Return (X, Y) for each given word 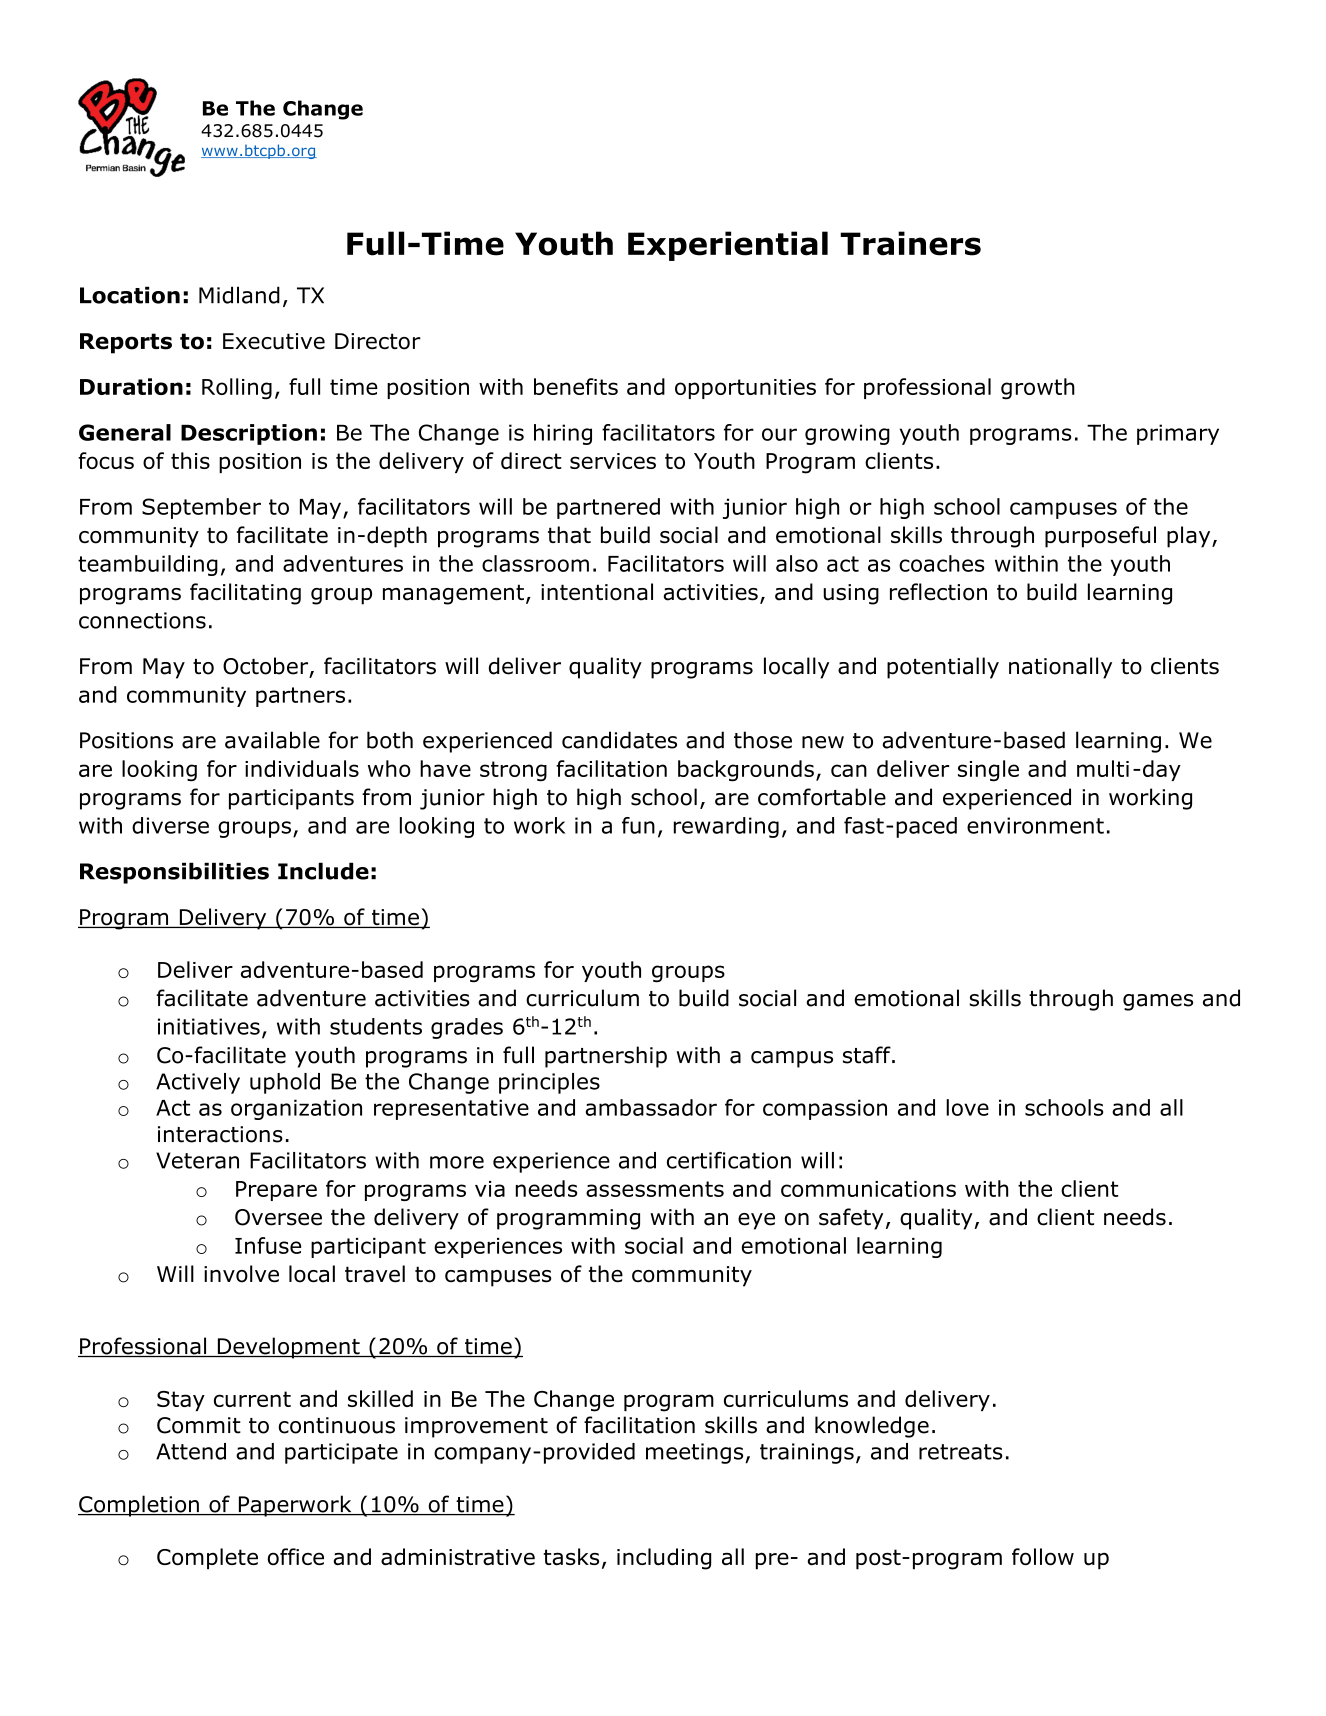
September (201, 508)
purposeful (1100, 537)
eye (756, 1221)
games (1158, 1002)
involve (241, 1274)
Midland (239, 295)
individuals (302, 768)
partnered (608, 508)
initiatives (209, 1026)
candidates (619, 740)
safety (851, 1219)
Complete (207, 1559)
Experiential (728, 246)
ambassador (651, 1107)
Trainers (910, 243)
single (988, 771)
